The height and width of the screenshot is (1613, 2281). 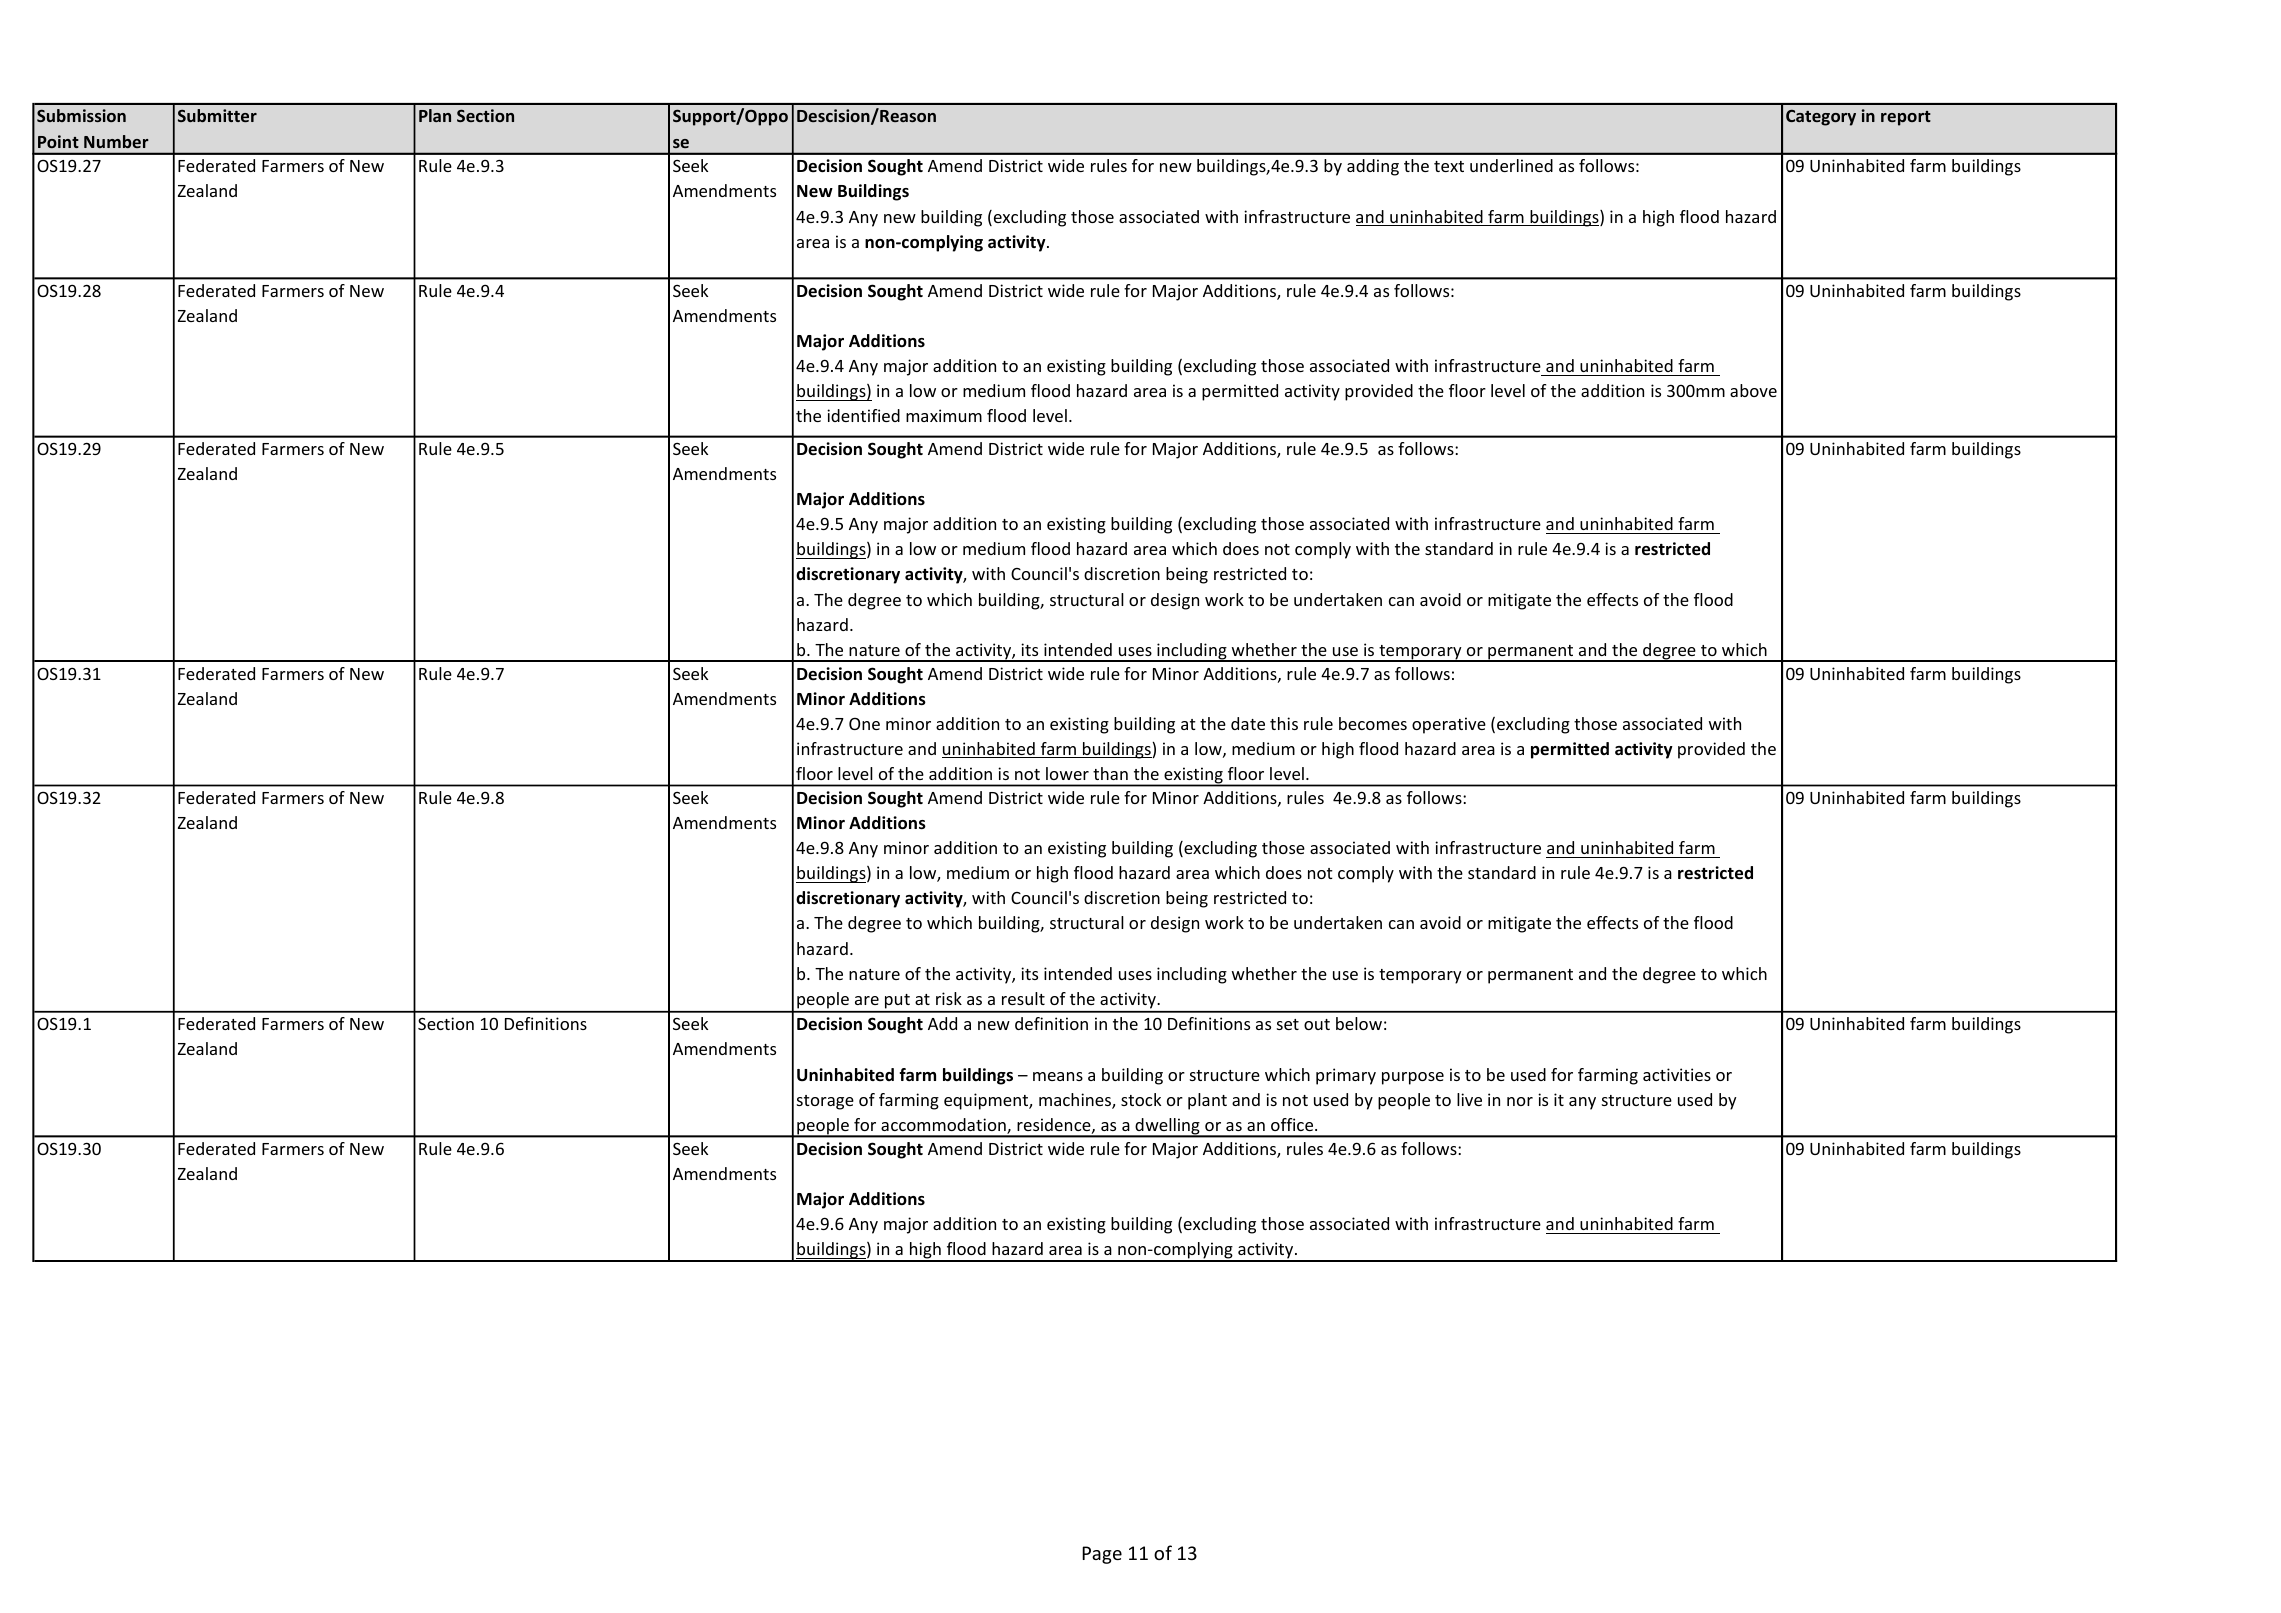 I want to click on Submitter, so click(x=217, y=115).
